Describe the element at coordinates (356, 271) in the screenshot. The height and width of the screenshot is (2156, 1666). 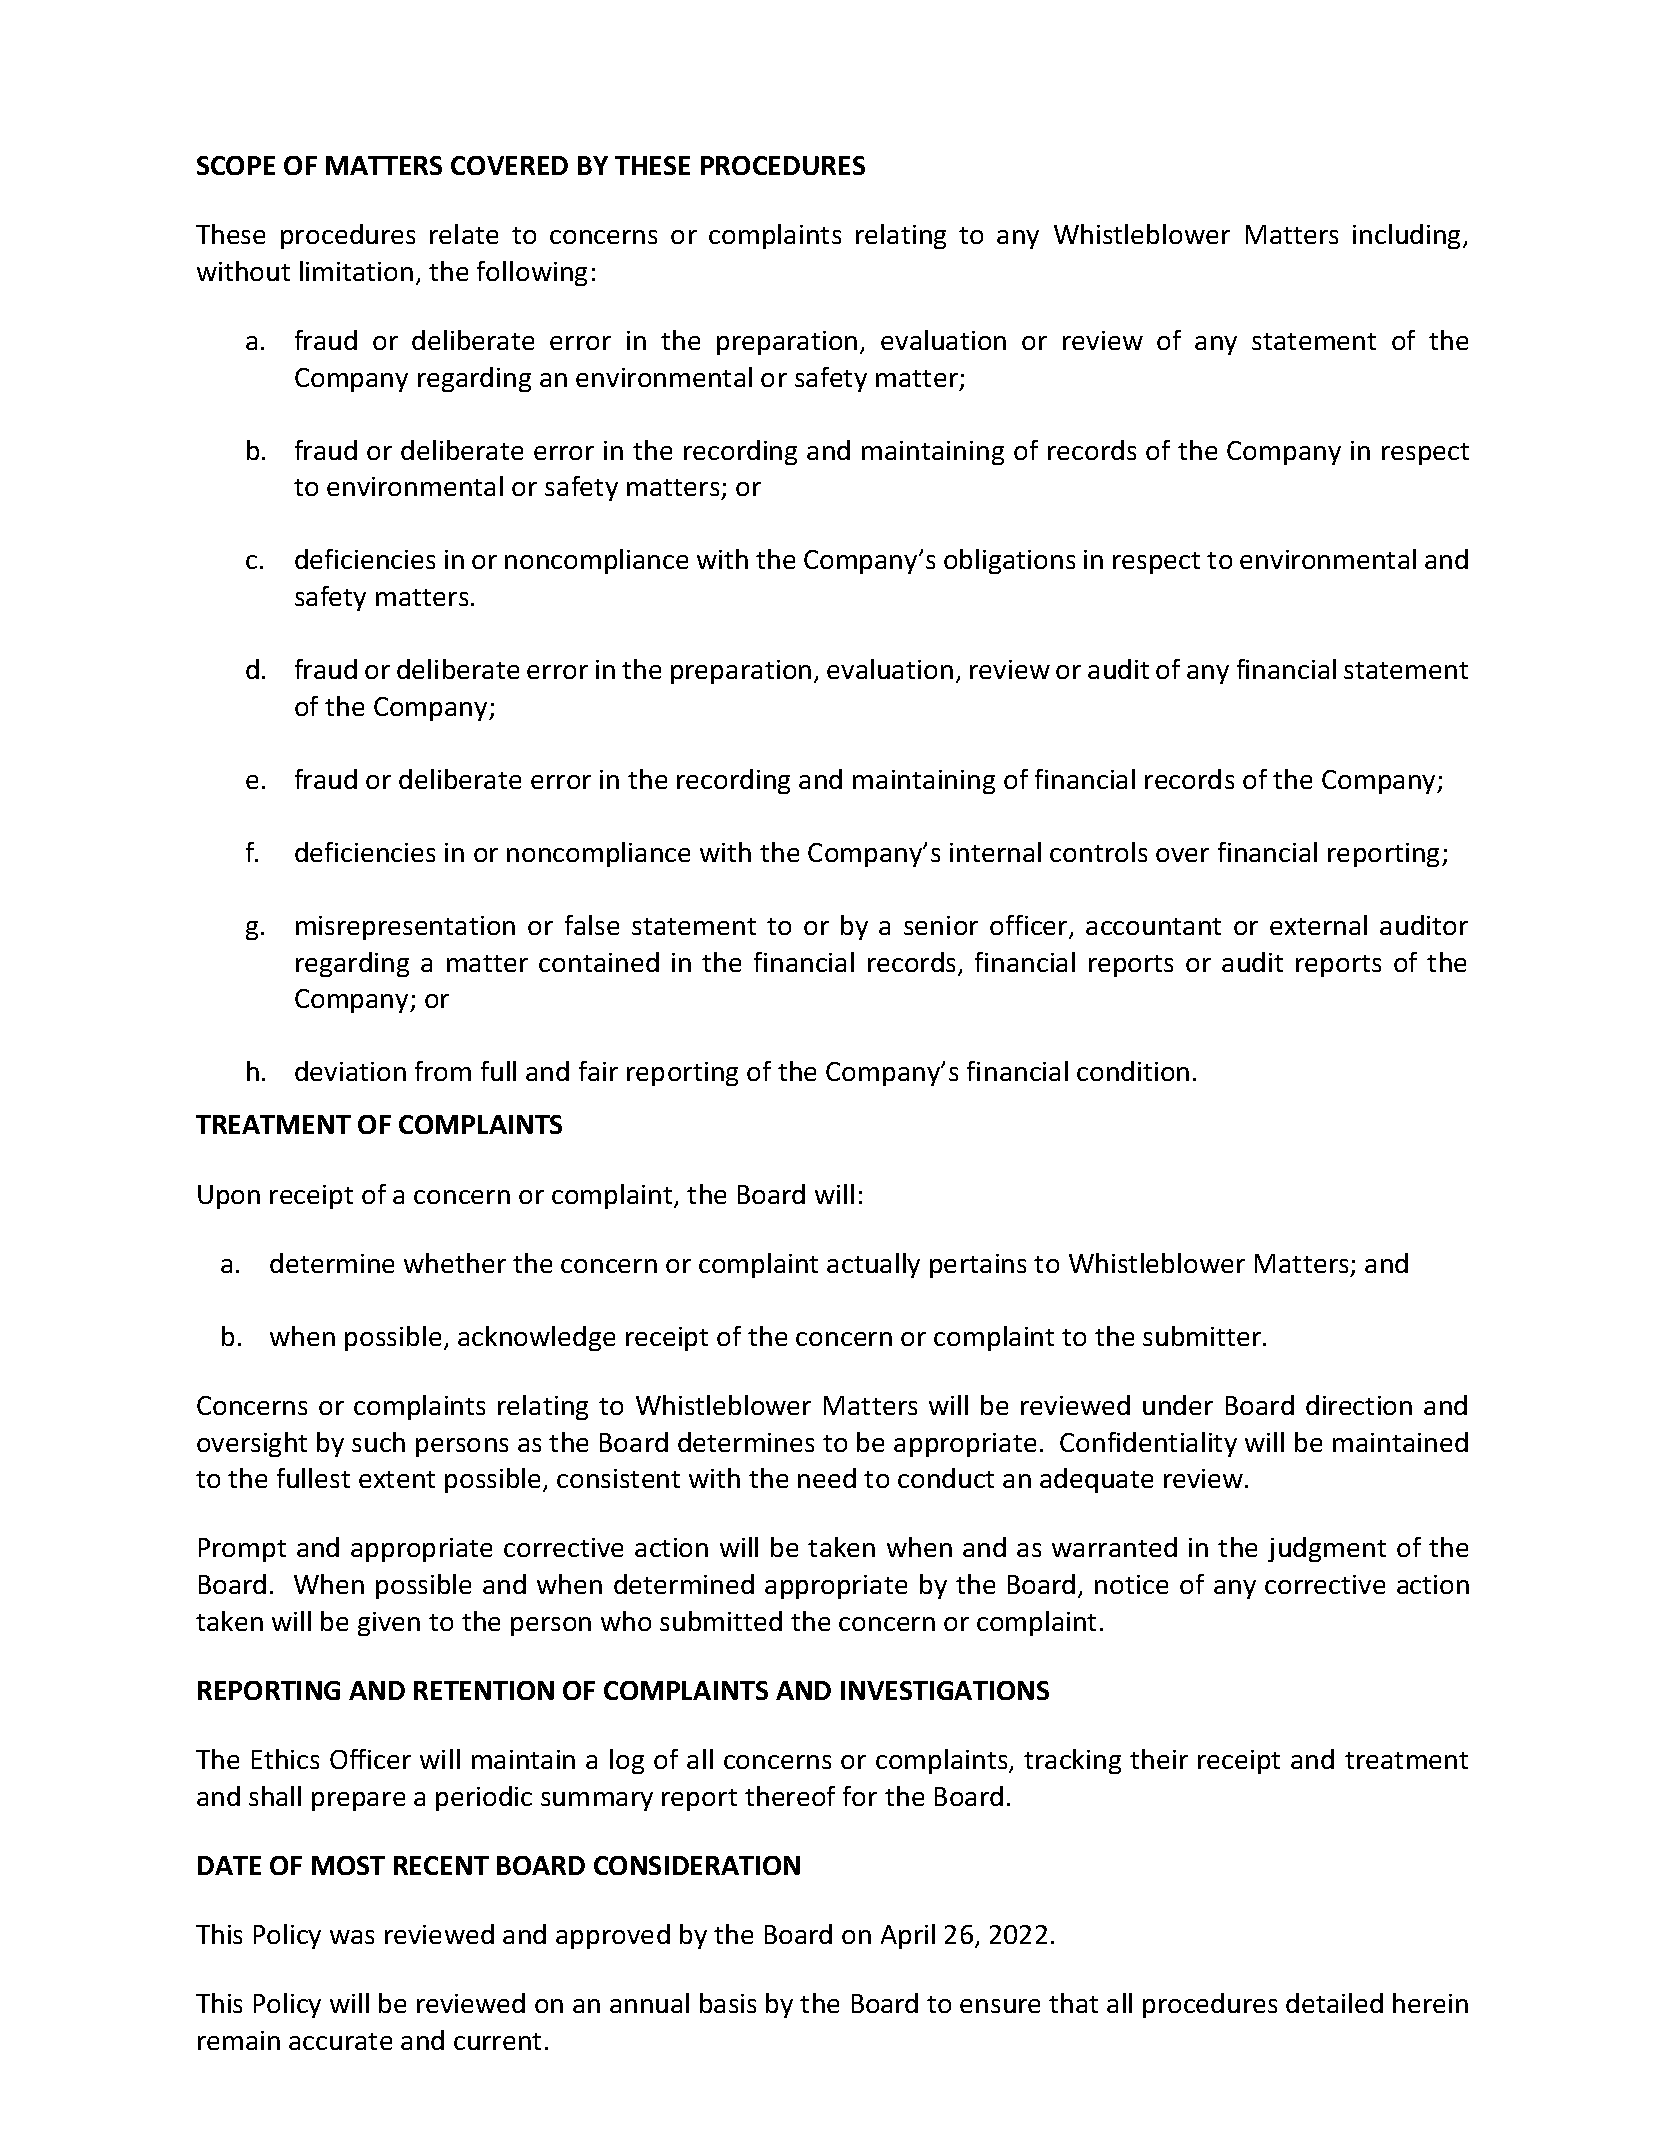
I see `limitation` at that location.
